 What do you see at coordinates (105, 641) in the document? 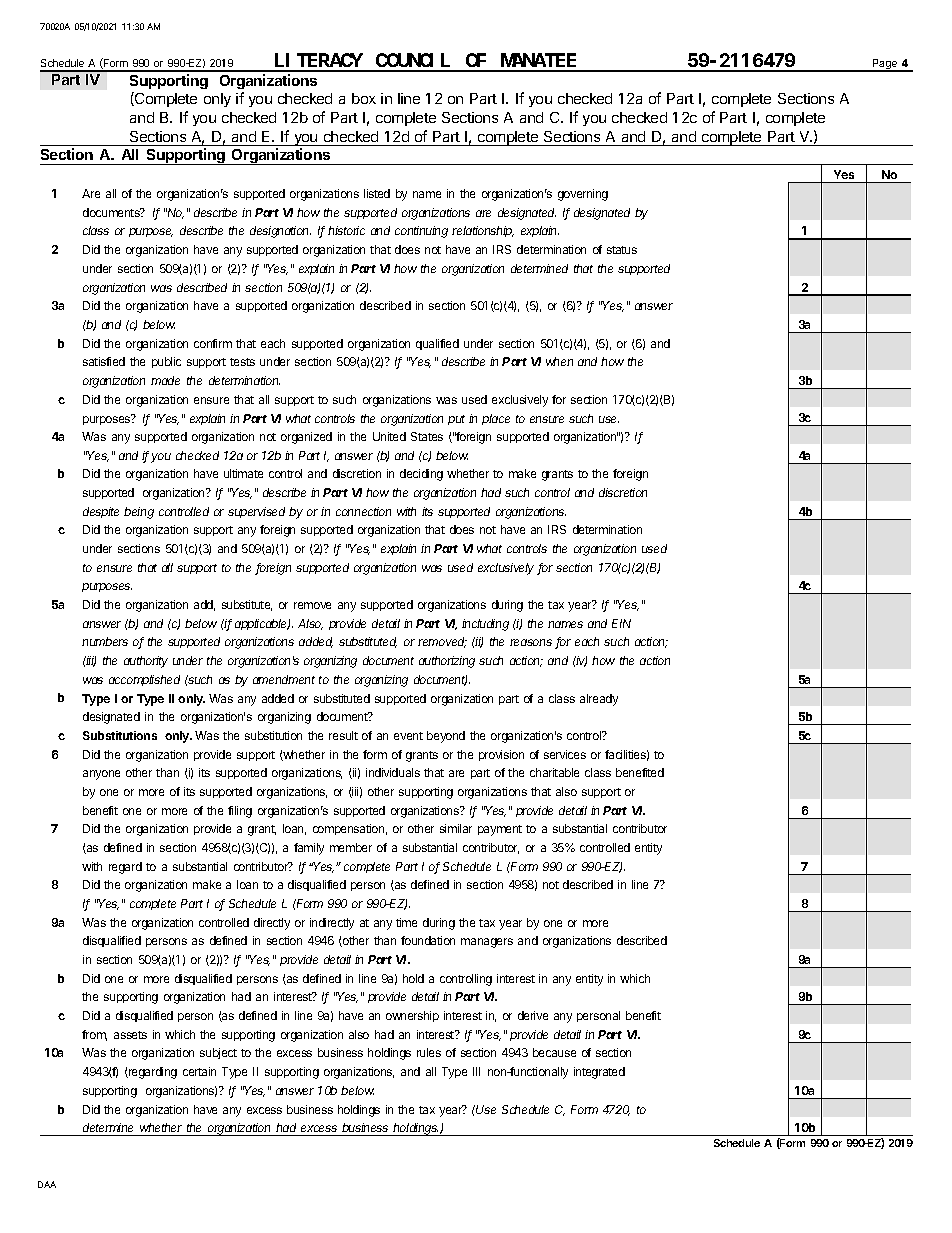
I see `numbers` at bounding box center [105, 641].
